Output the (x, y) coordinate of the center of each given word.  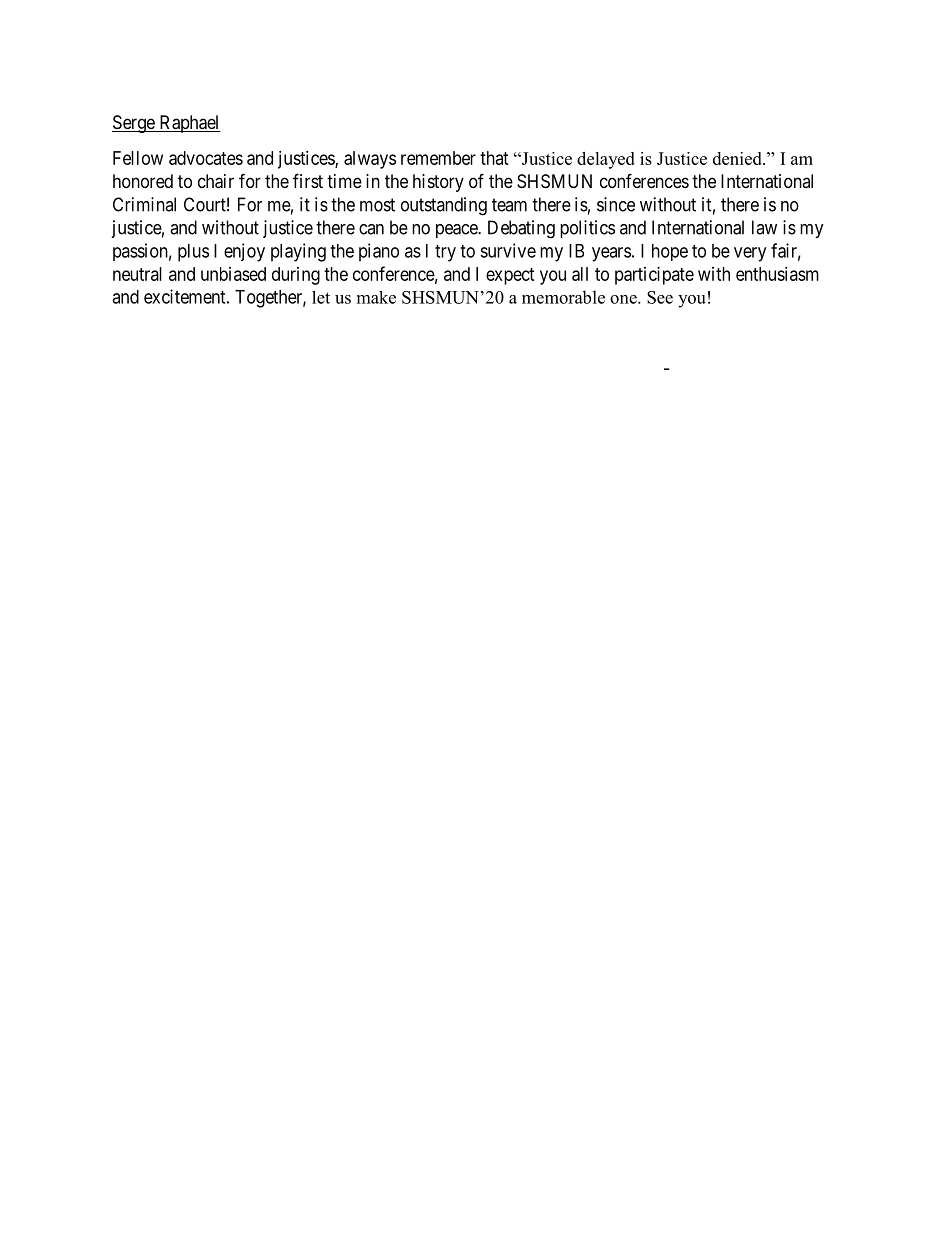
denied (738, 158)
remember (438, 158)
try (445, 253)
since (616, 204)
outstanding (444, 206)
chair (216, 181)
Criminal (144, 204)
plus (193, 253)
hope (670, 252)
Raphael (189, 124)
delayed (606, 160)
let (321, 297)
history (438, 183)
